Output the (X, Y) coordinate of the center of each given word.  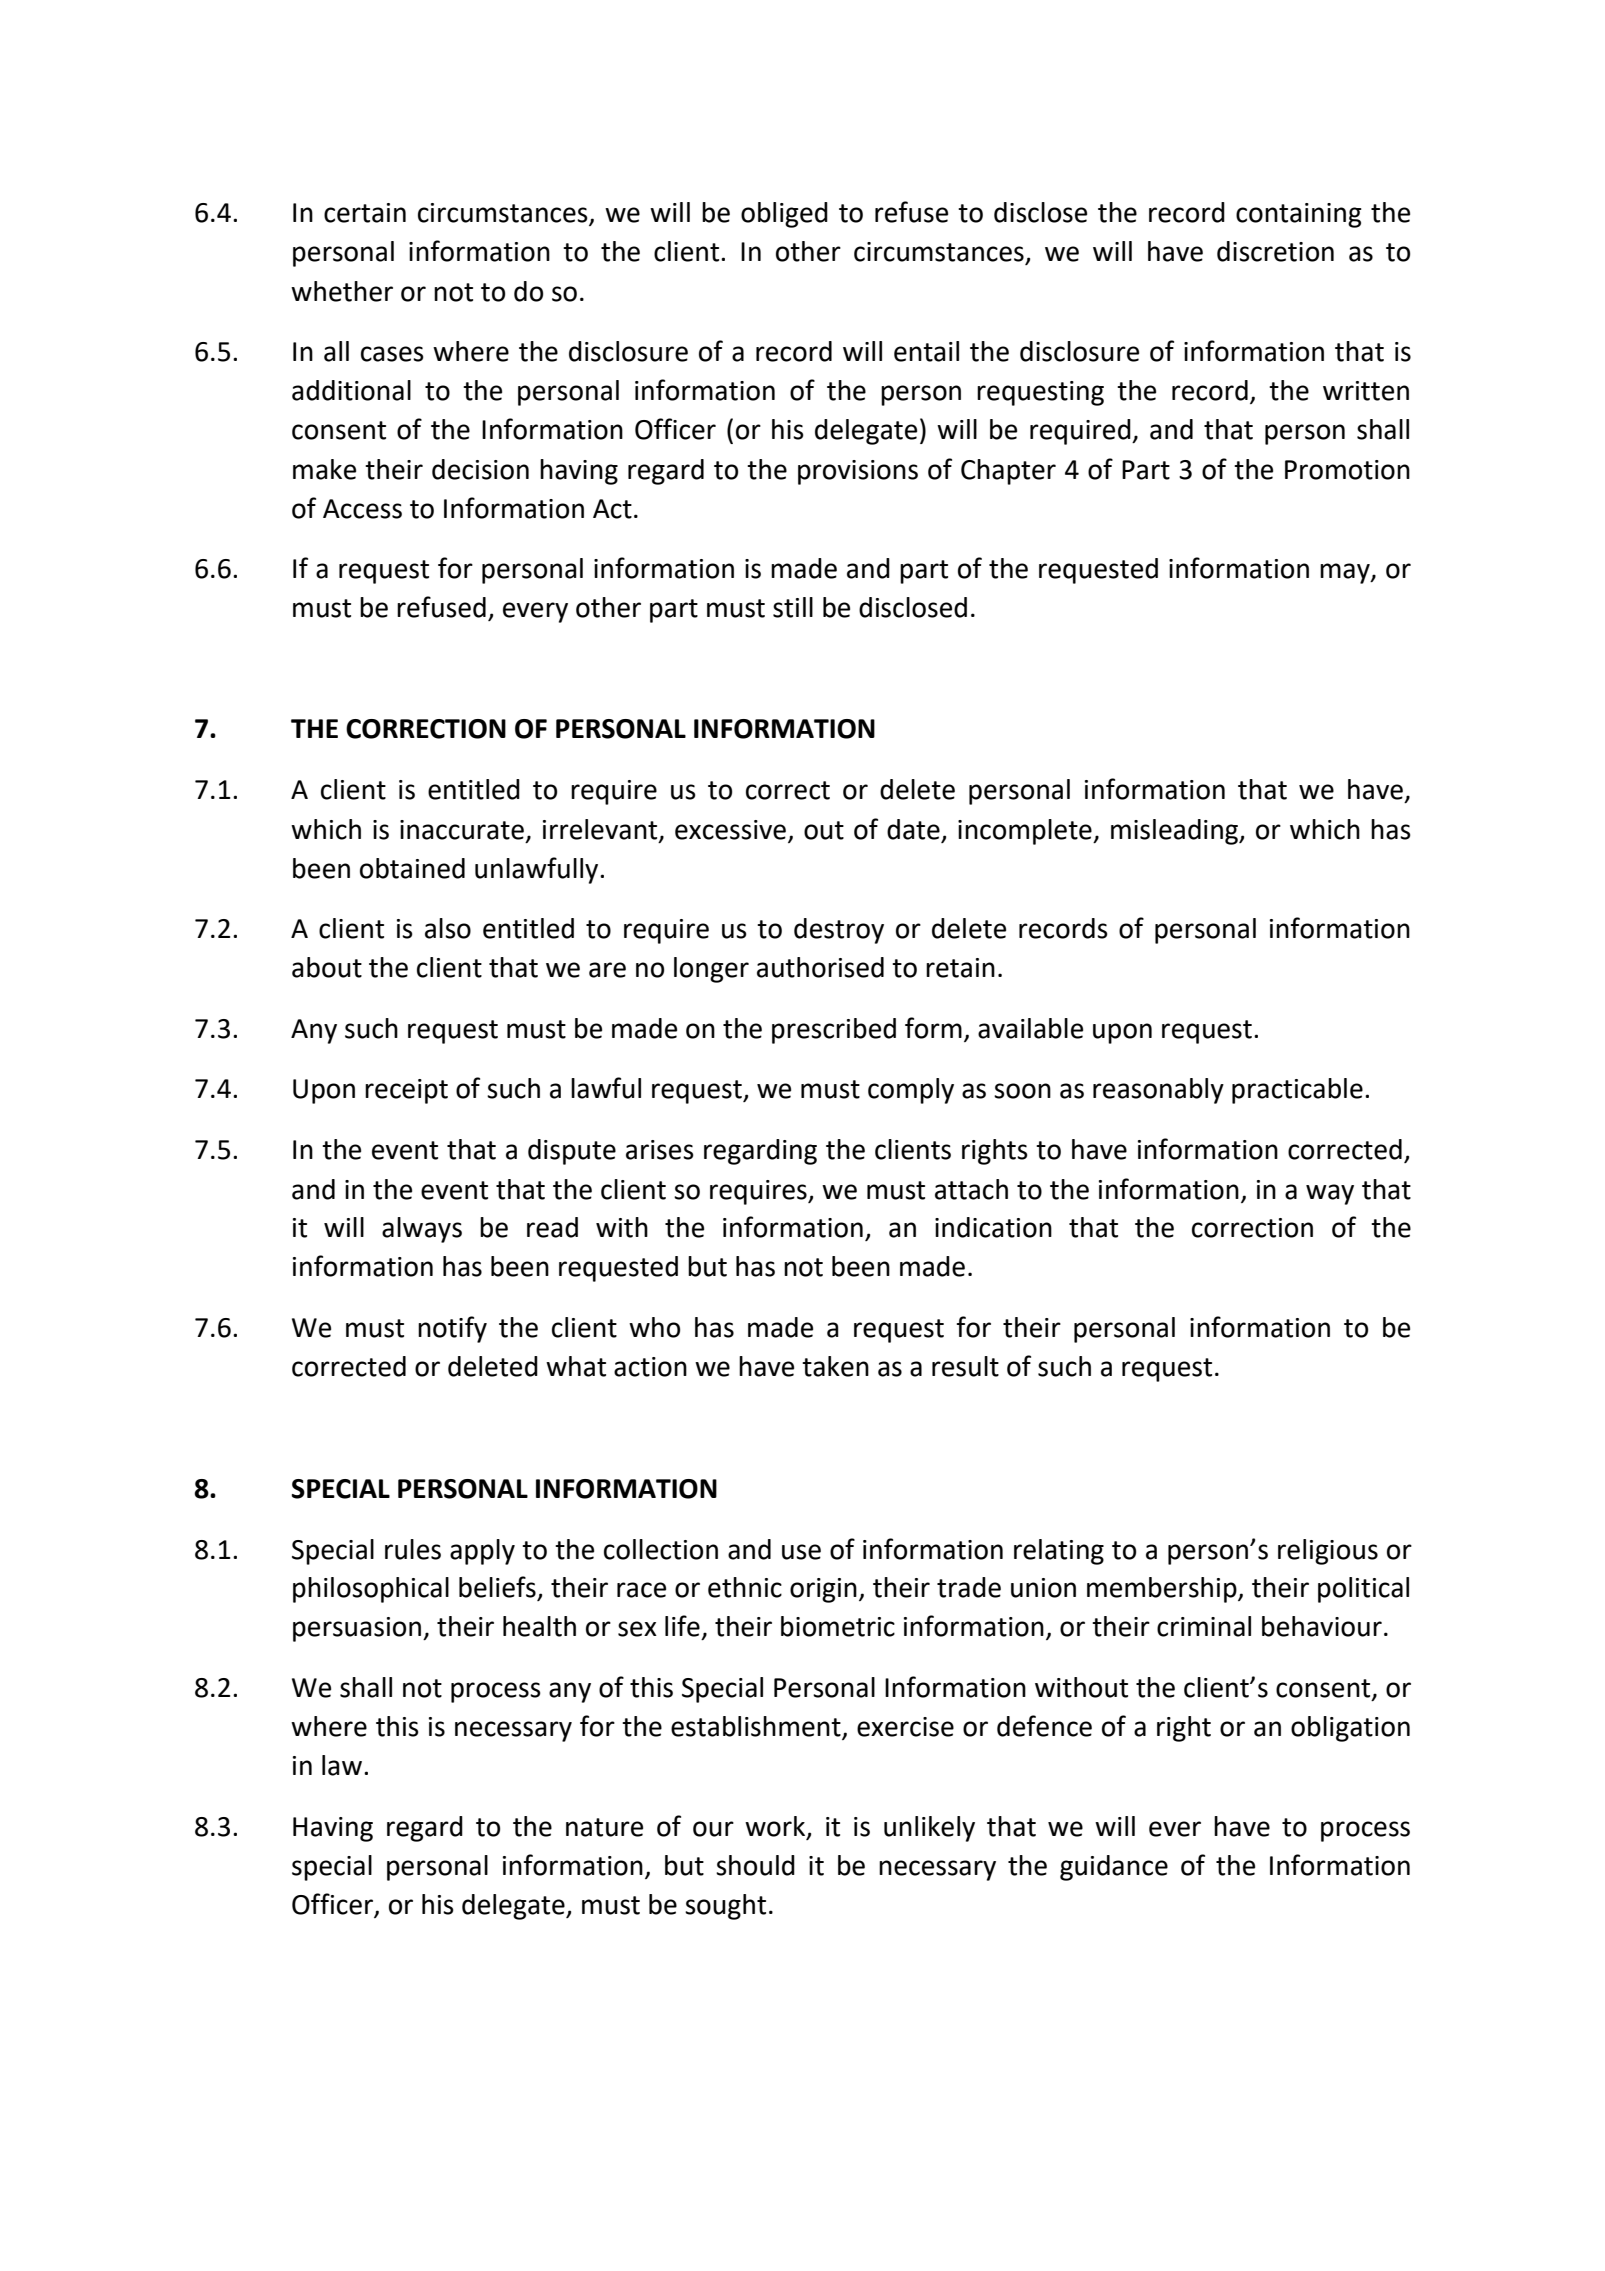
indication (993, 1227)
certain (365, 213)
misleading (1176, 832)
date (913, 829)
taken (835, 1366)
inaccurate (462, 830)
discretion (1275, 251)
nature (604, 1827)
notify (452, 1329)
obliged (784, 215)
